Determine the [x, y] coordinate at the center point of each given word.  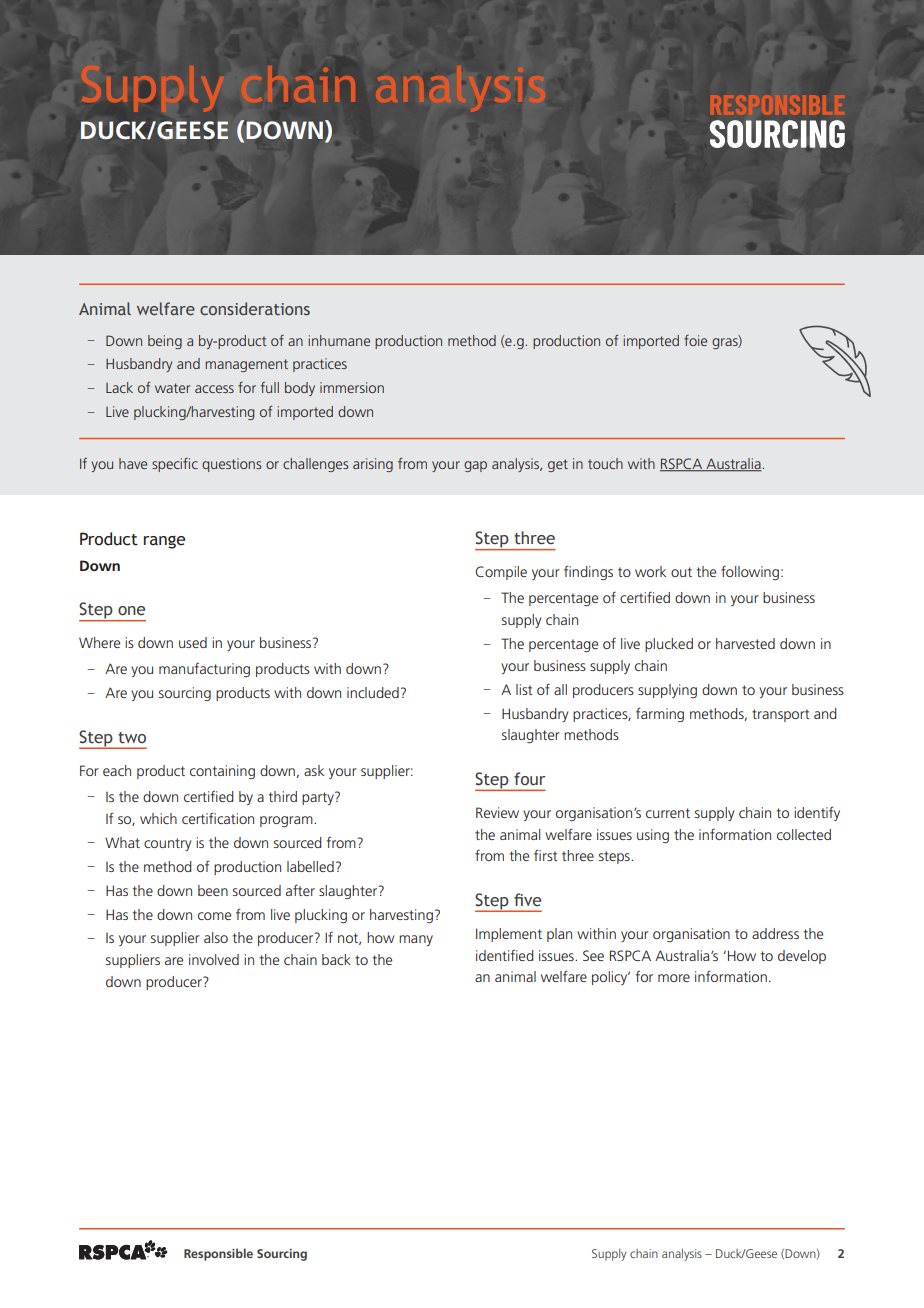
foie [695, 340]
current [668, 813]
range [164, 542]
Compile [501, 573]
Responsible [218, 1254]
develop [802, 957]
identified [505, 955]
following [750, 572]
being [165, 342]
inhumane [339, 340]
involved [214, 959]
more [674, 978]
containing [222, 772]
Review [497, 812]
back [336, 959]
